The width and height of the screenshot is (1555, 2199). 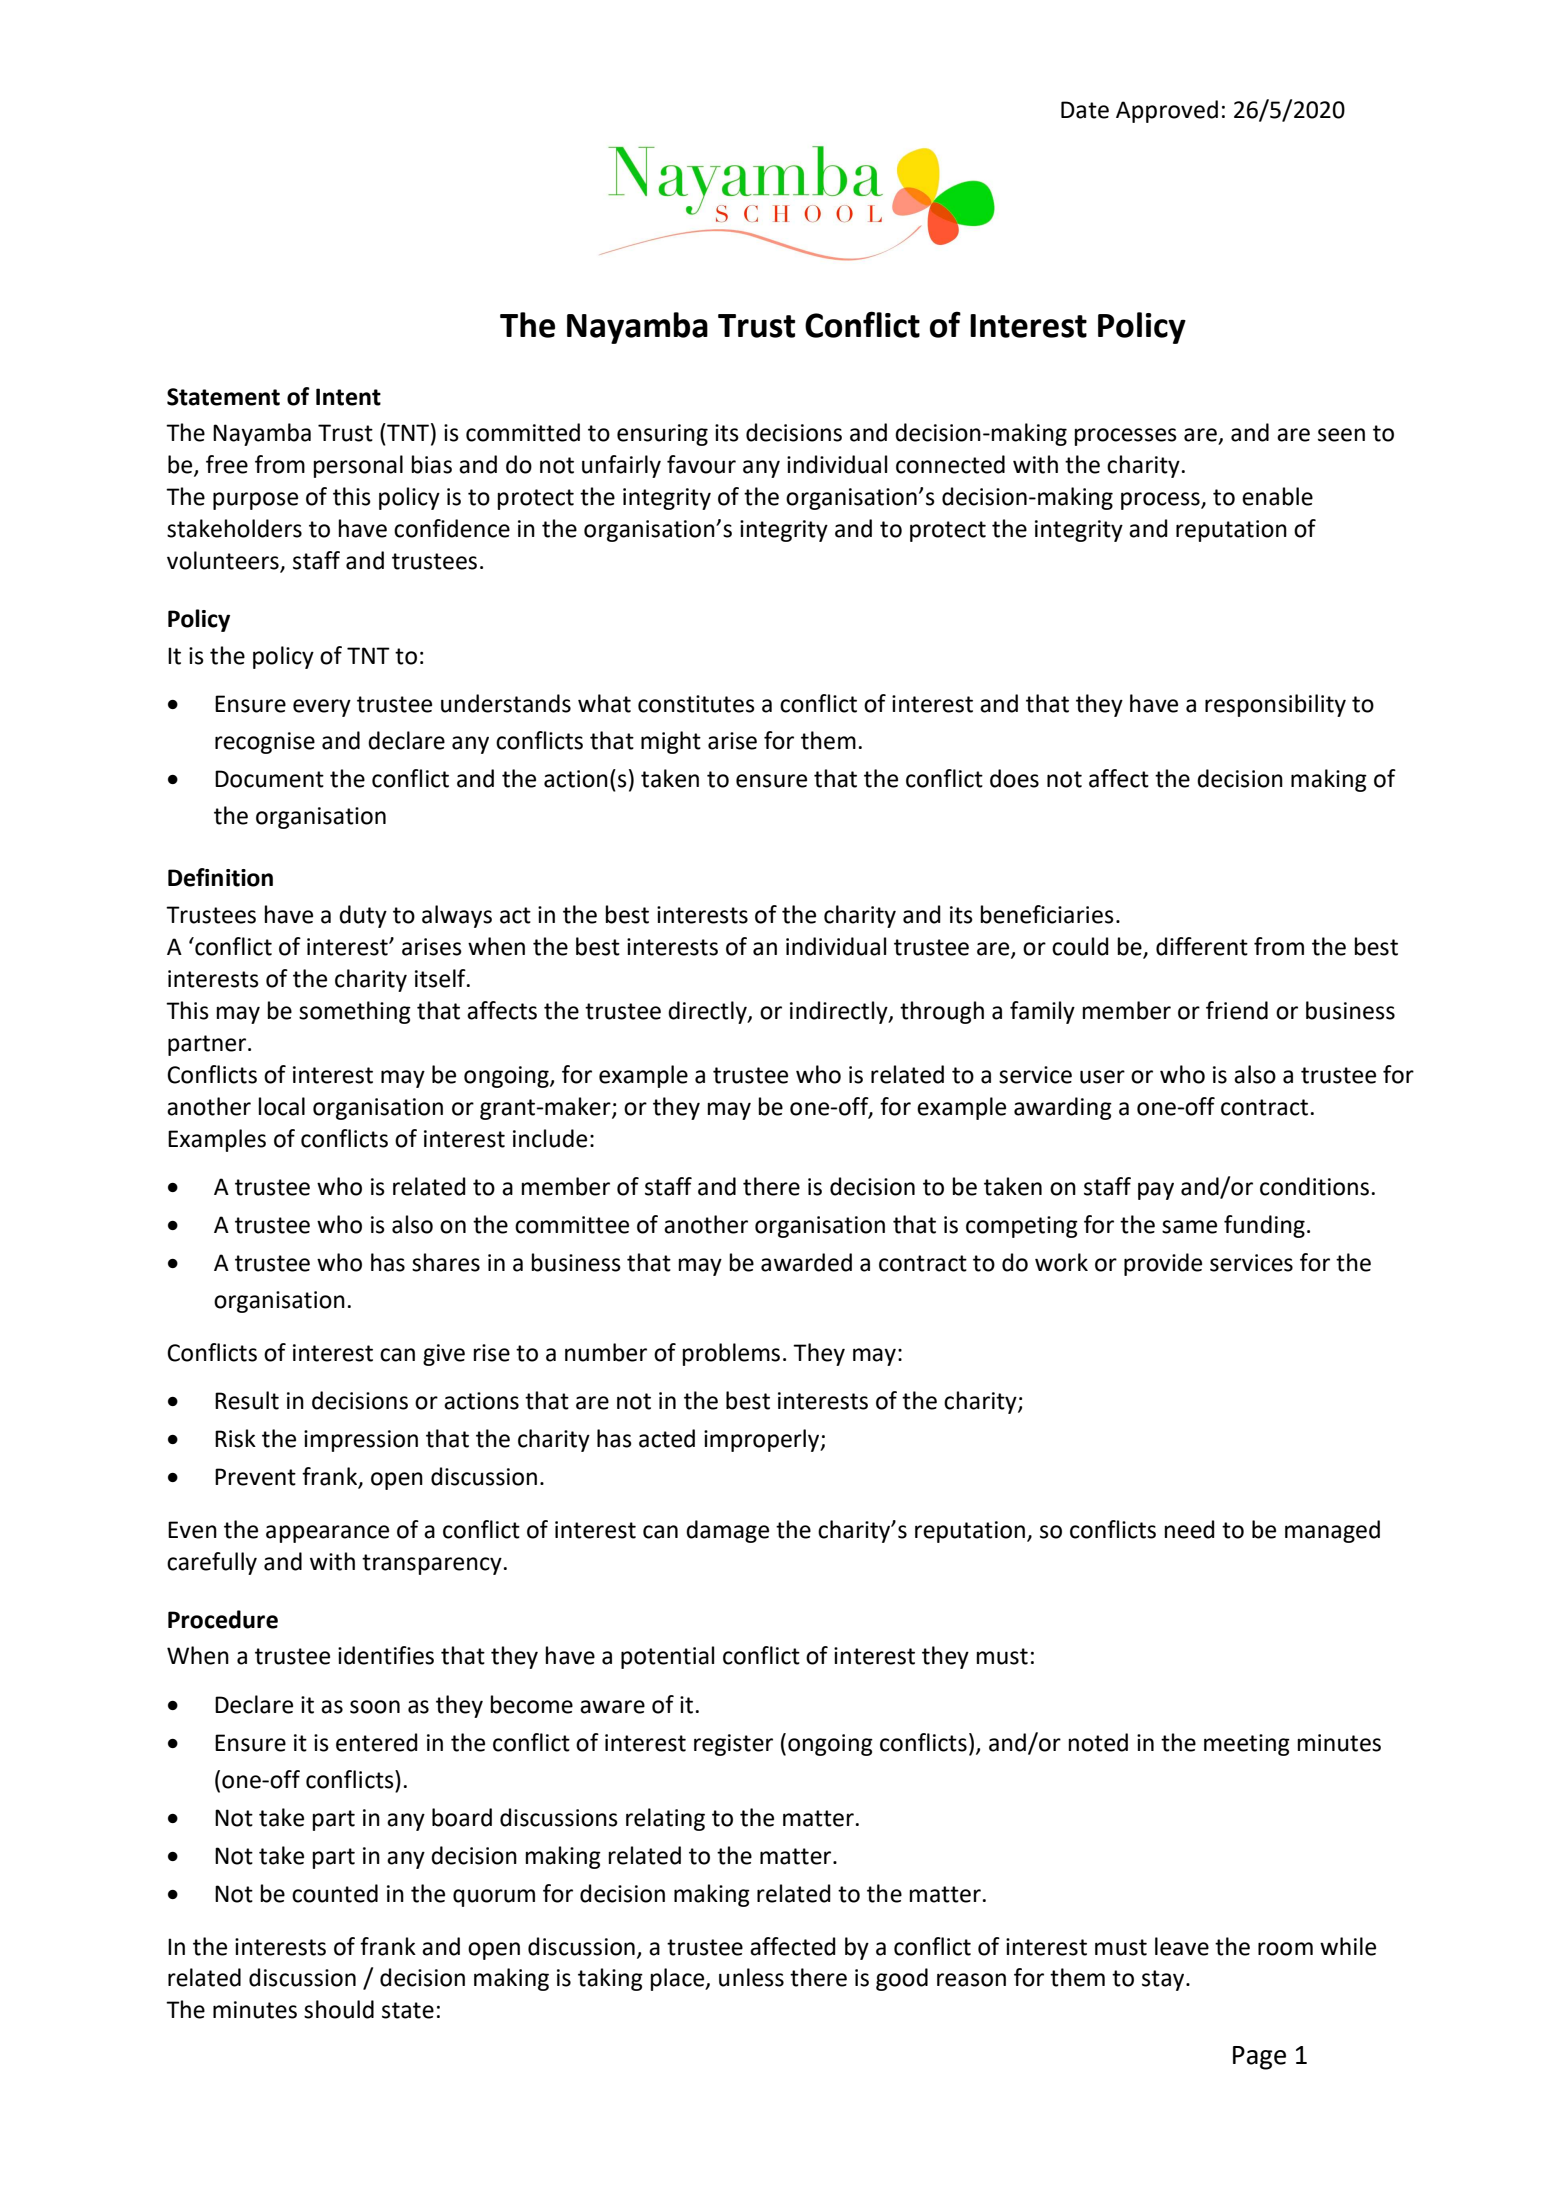 I want to click on different, so click(x=1202, y=946).
